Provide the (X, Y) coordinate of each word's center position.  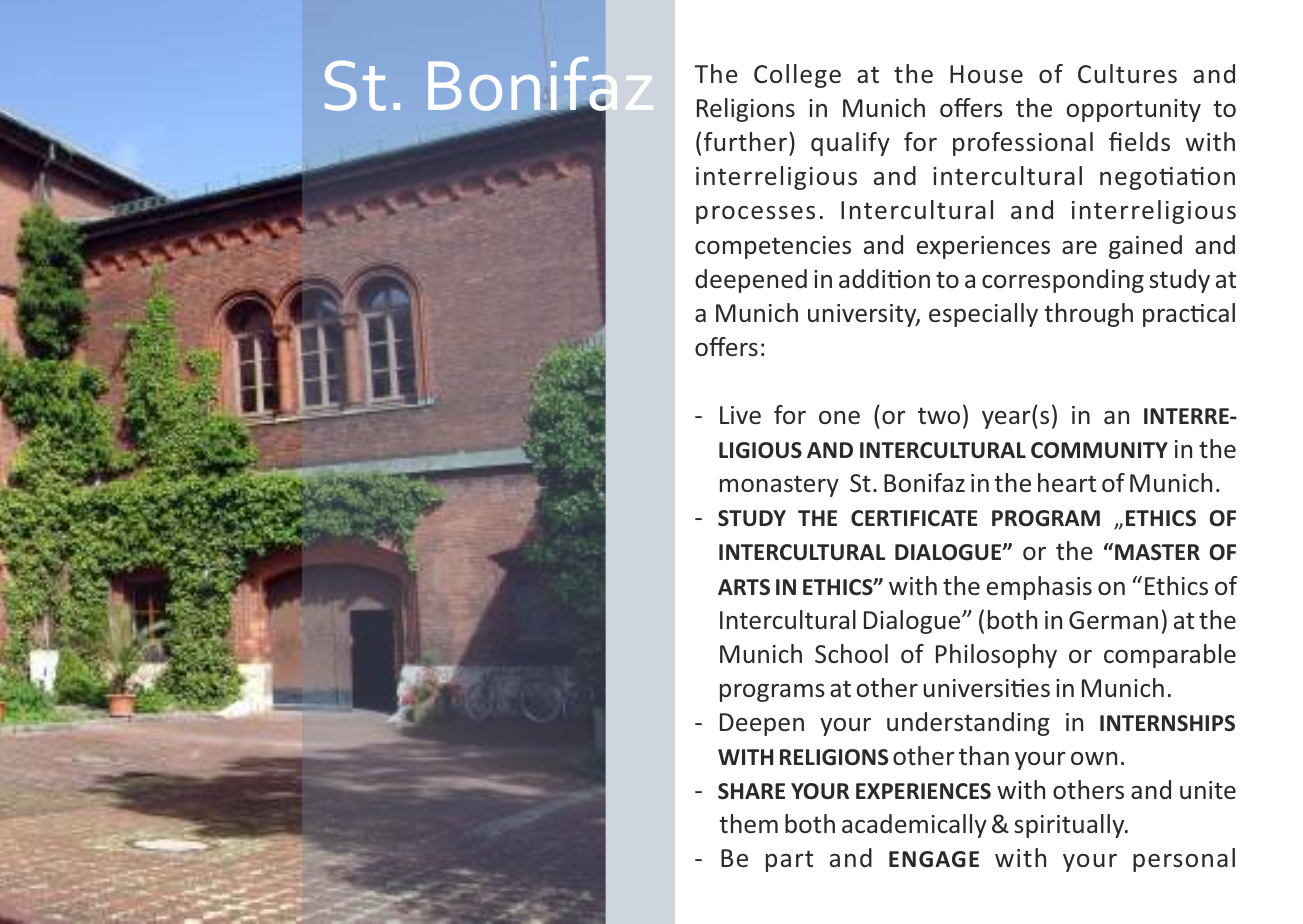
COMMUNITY (1099, 450)
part (789, 861)
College (797, 76)
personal (1184, 860)
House (986, 74)
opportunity (1133, 110)
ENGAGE (934, 859)
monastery (779, 486)
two (939, 415)
